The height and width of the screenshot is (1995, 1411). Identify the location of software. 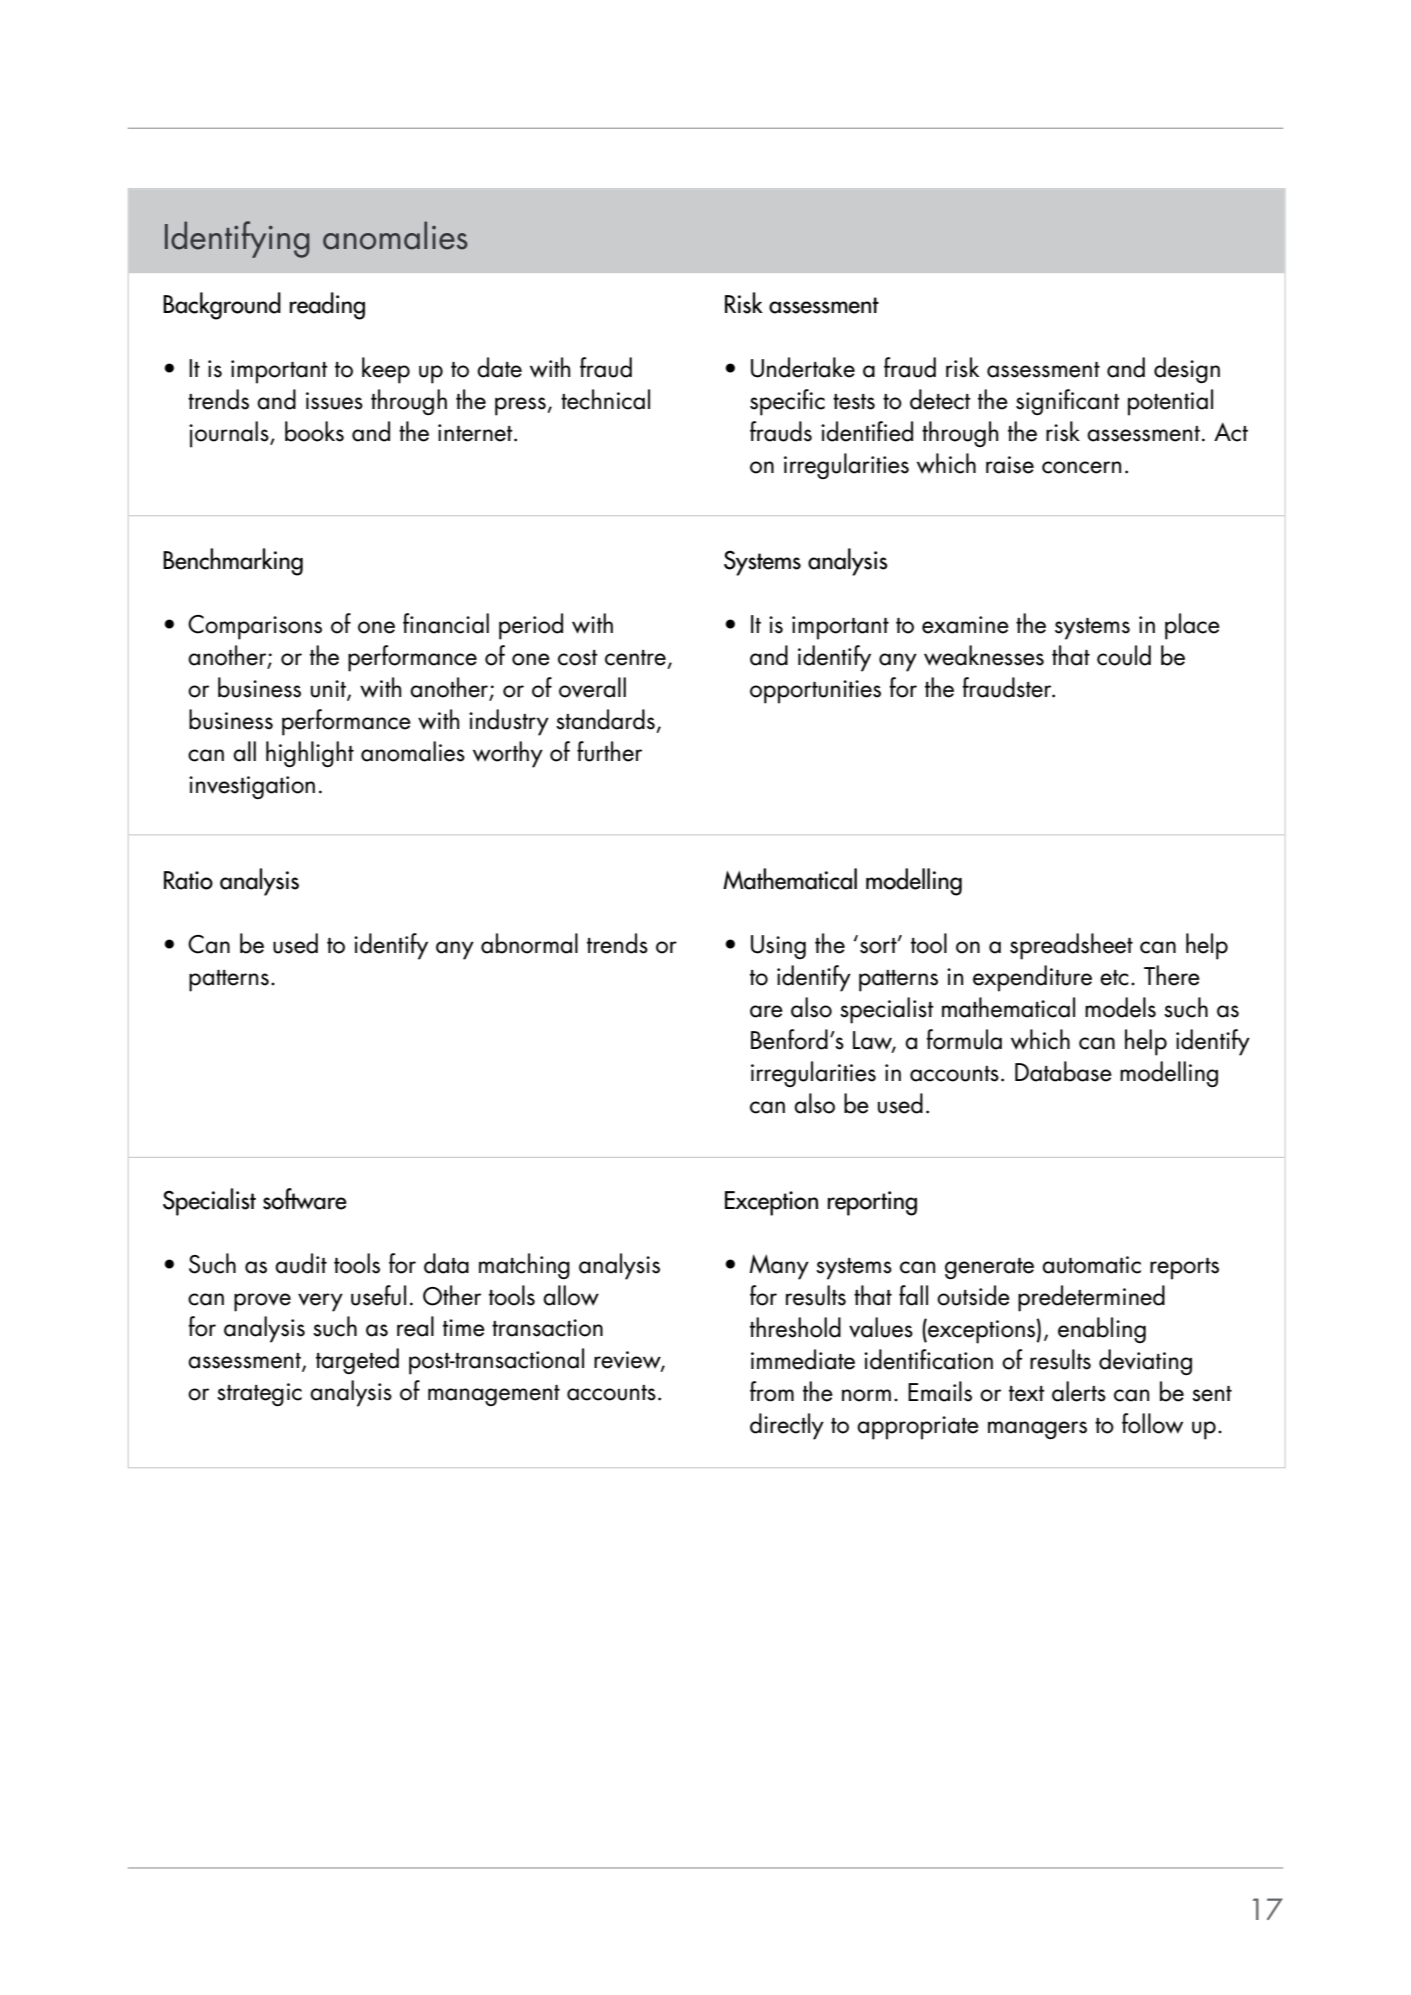
(305, 1199).
